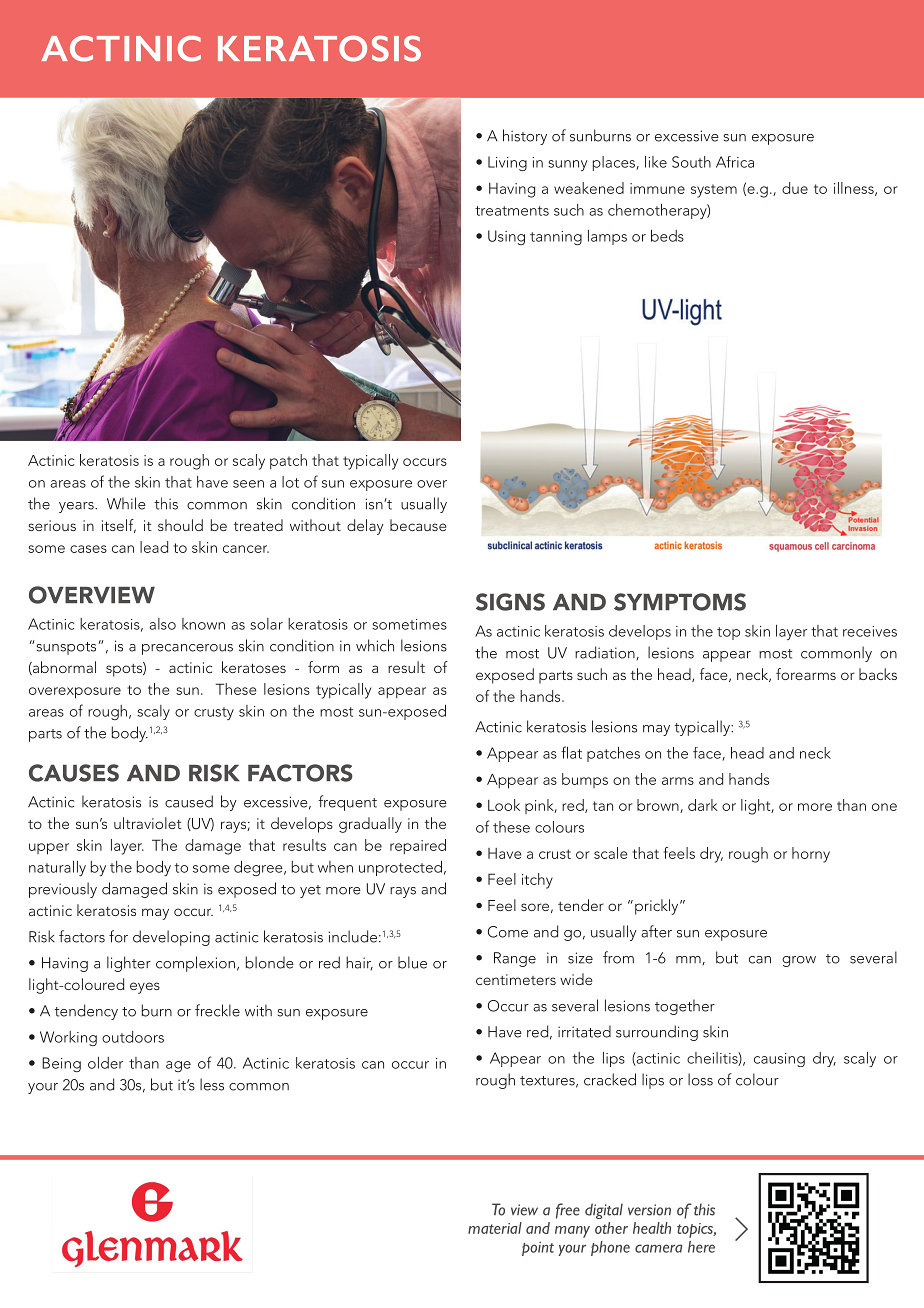 The height and width of the image is (1308, 924). I want to click on Living, so click(507, 163).
